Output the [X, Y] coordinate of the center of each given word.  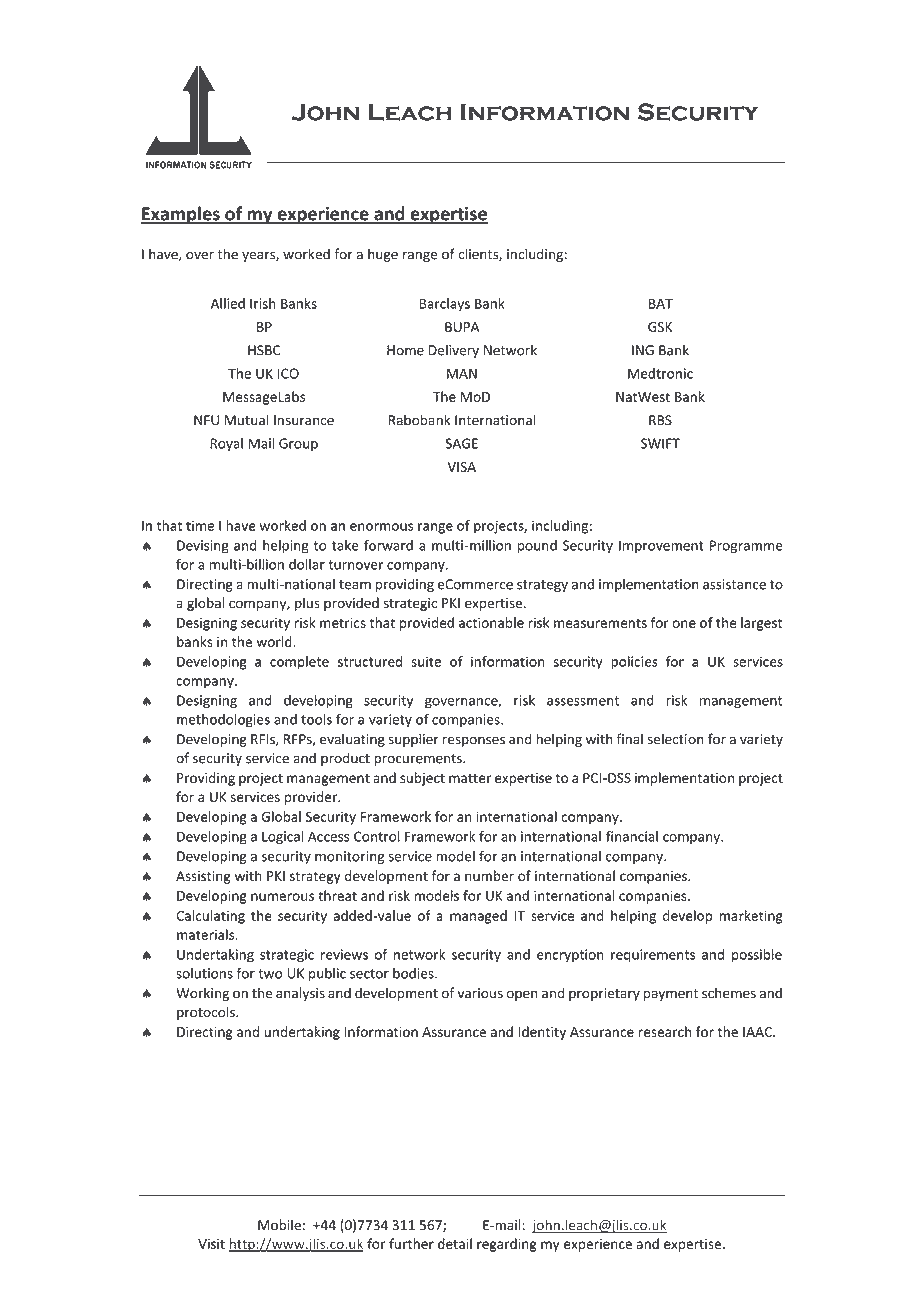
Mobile [279, 1225]
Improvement [661, 546]
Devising [203, 547]
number [489, 876]
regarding [507, 1245]
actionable [491, 622]
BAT [661, 303]
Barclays [445, 305]
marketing [751, 917]
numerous [282, 897]
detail [455, 1243]
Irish [263, 303]
